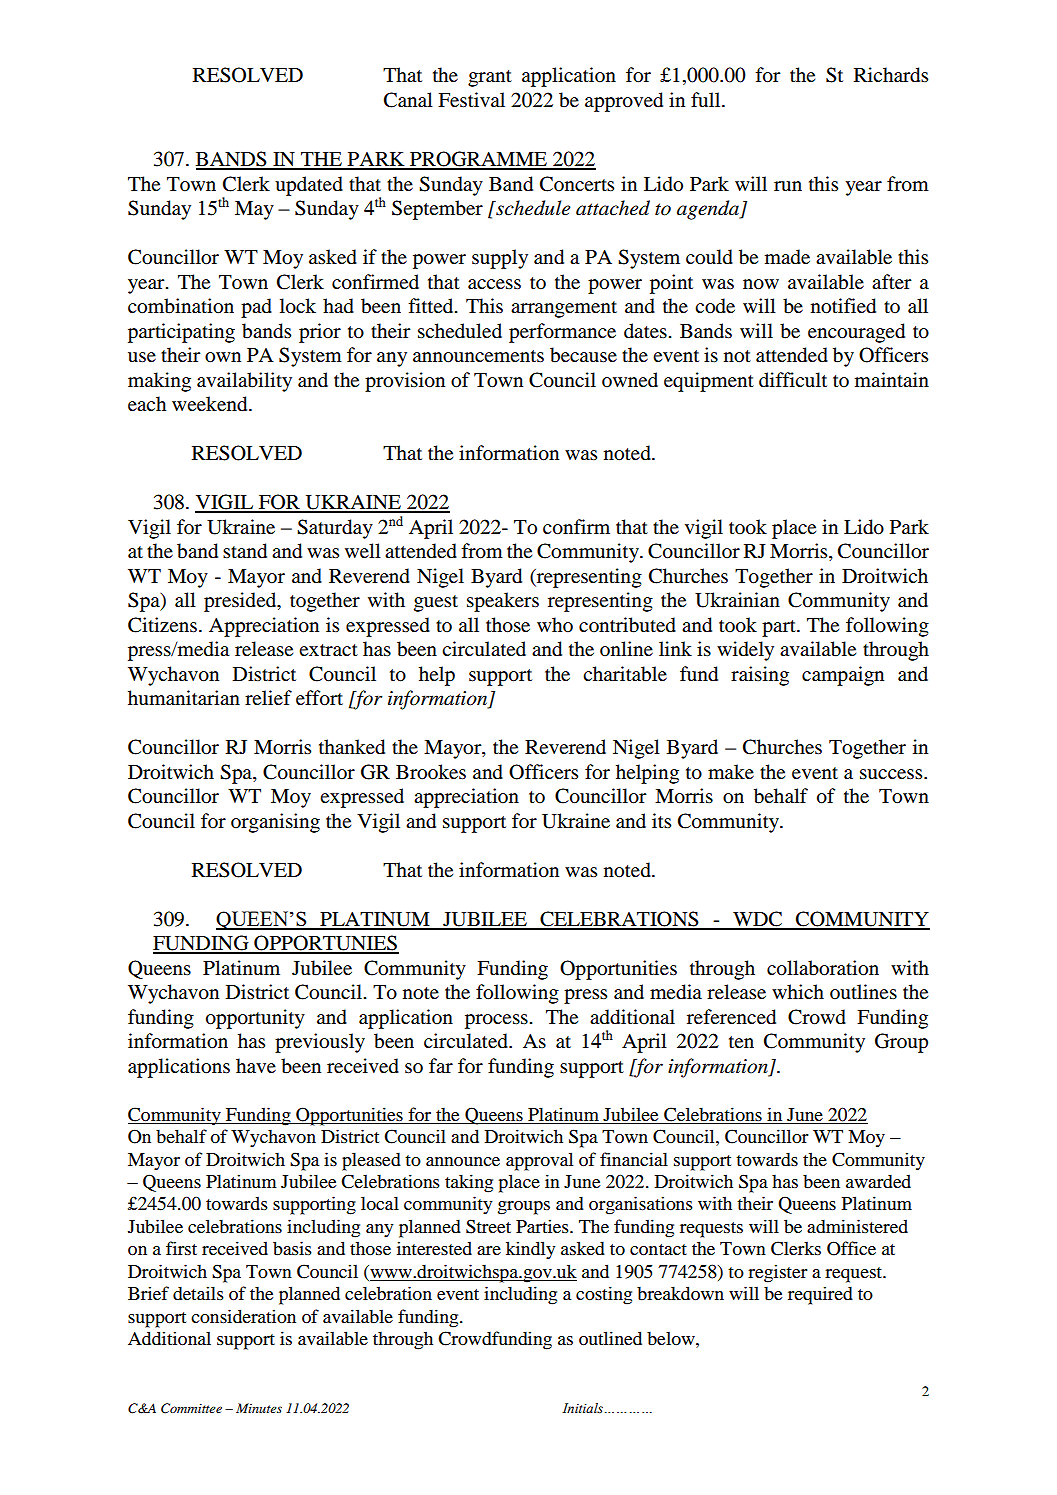  Describe the element at coordinates (490, 78) in the screenshot. I see `grant` at that location.
